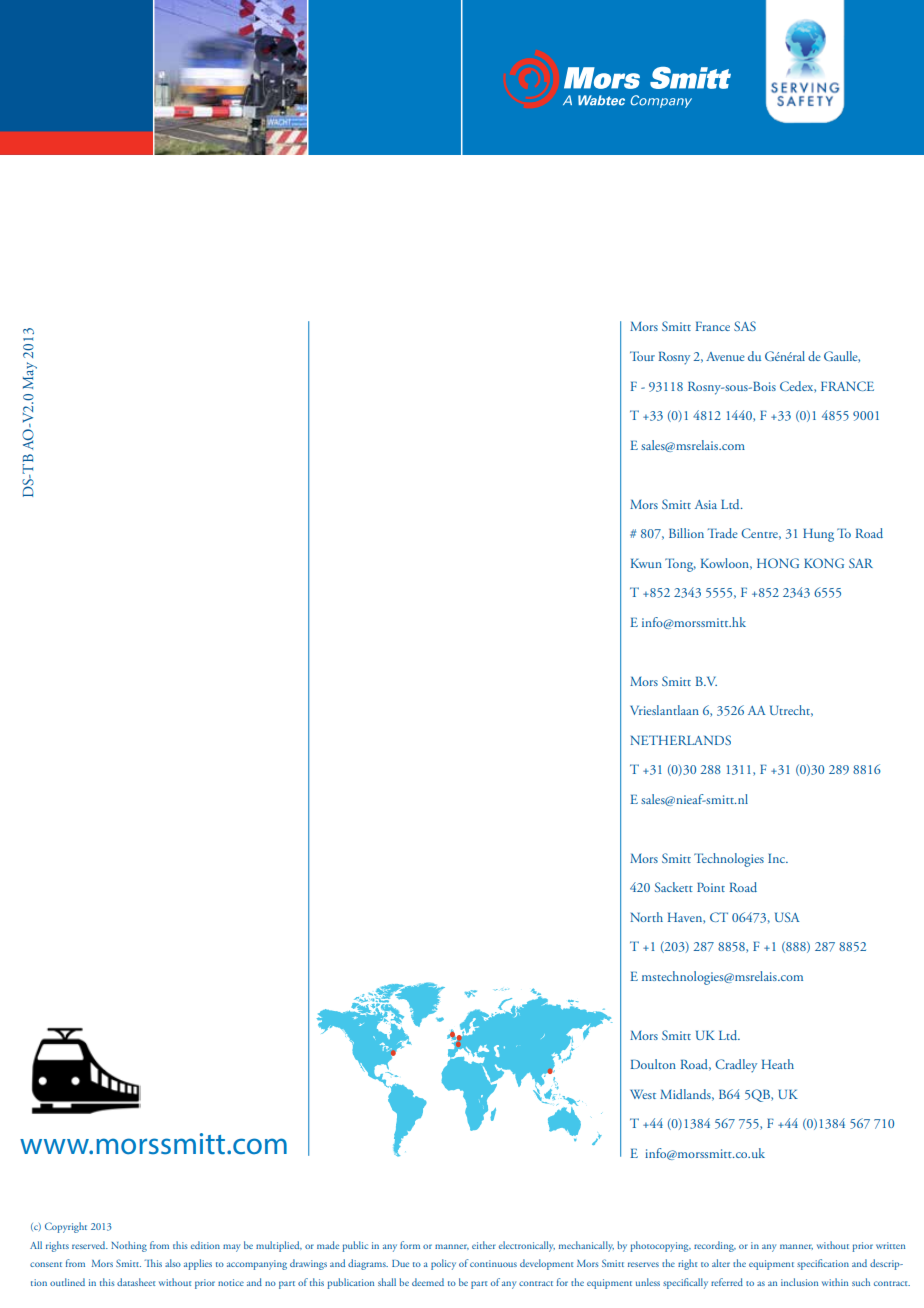  What do you see at coordinates (680, 740) in the document?
I see `NETHERLANDS` at bounding box center [680, 740].
